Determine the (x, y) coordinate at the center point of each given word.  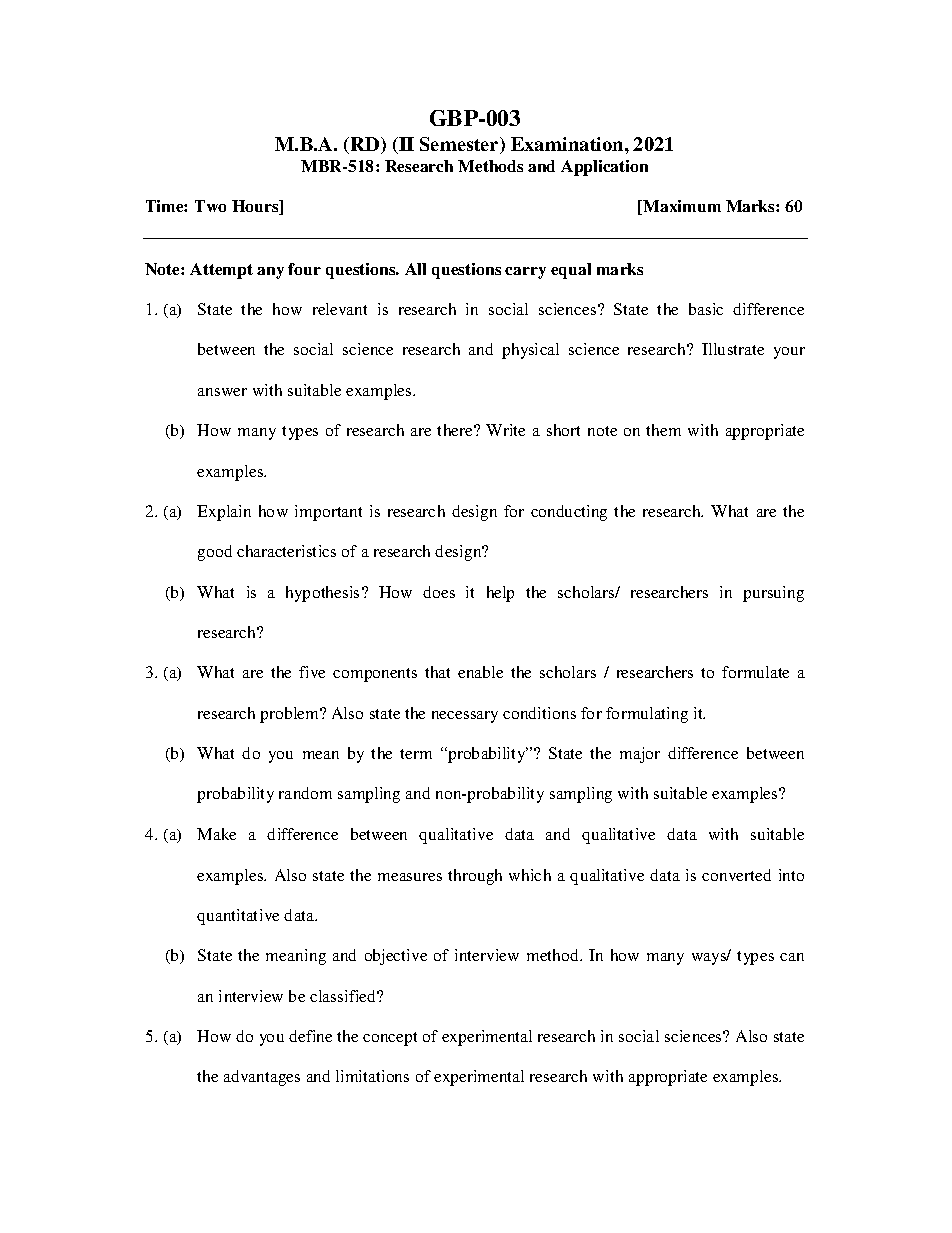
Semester (460, 145)
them (663, 430)
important (328, 513)
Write (505, 430)
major (640, 755)
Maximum (681, 207)
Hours (256, 207)
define (310, 1036)
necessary (465, 717)
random (305, 793)
